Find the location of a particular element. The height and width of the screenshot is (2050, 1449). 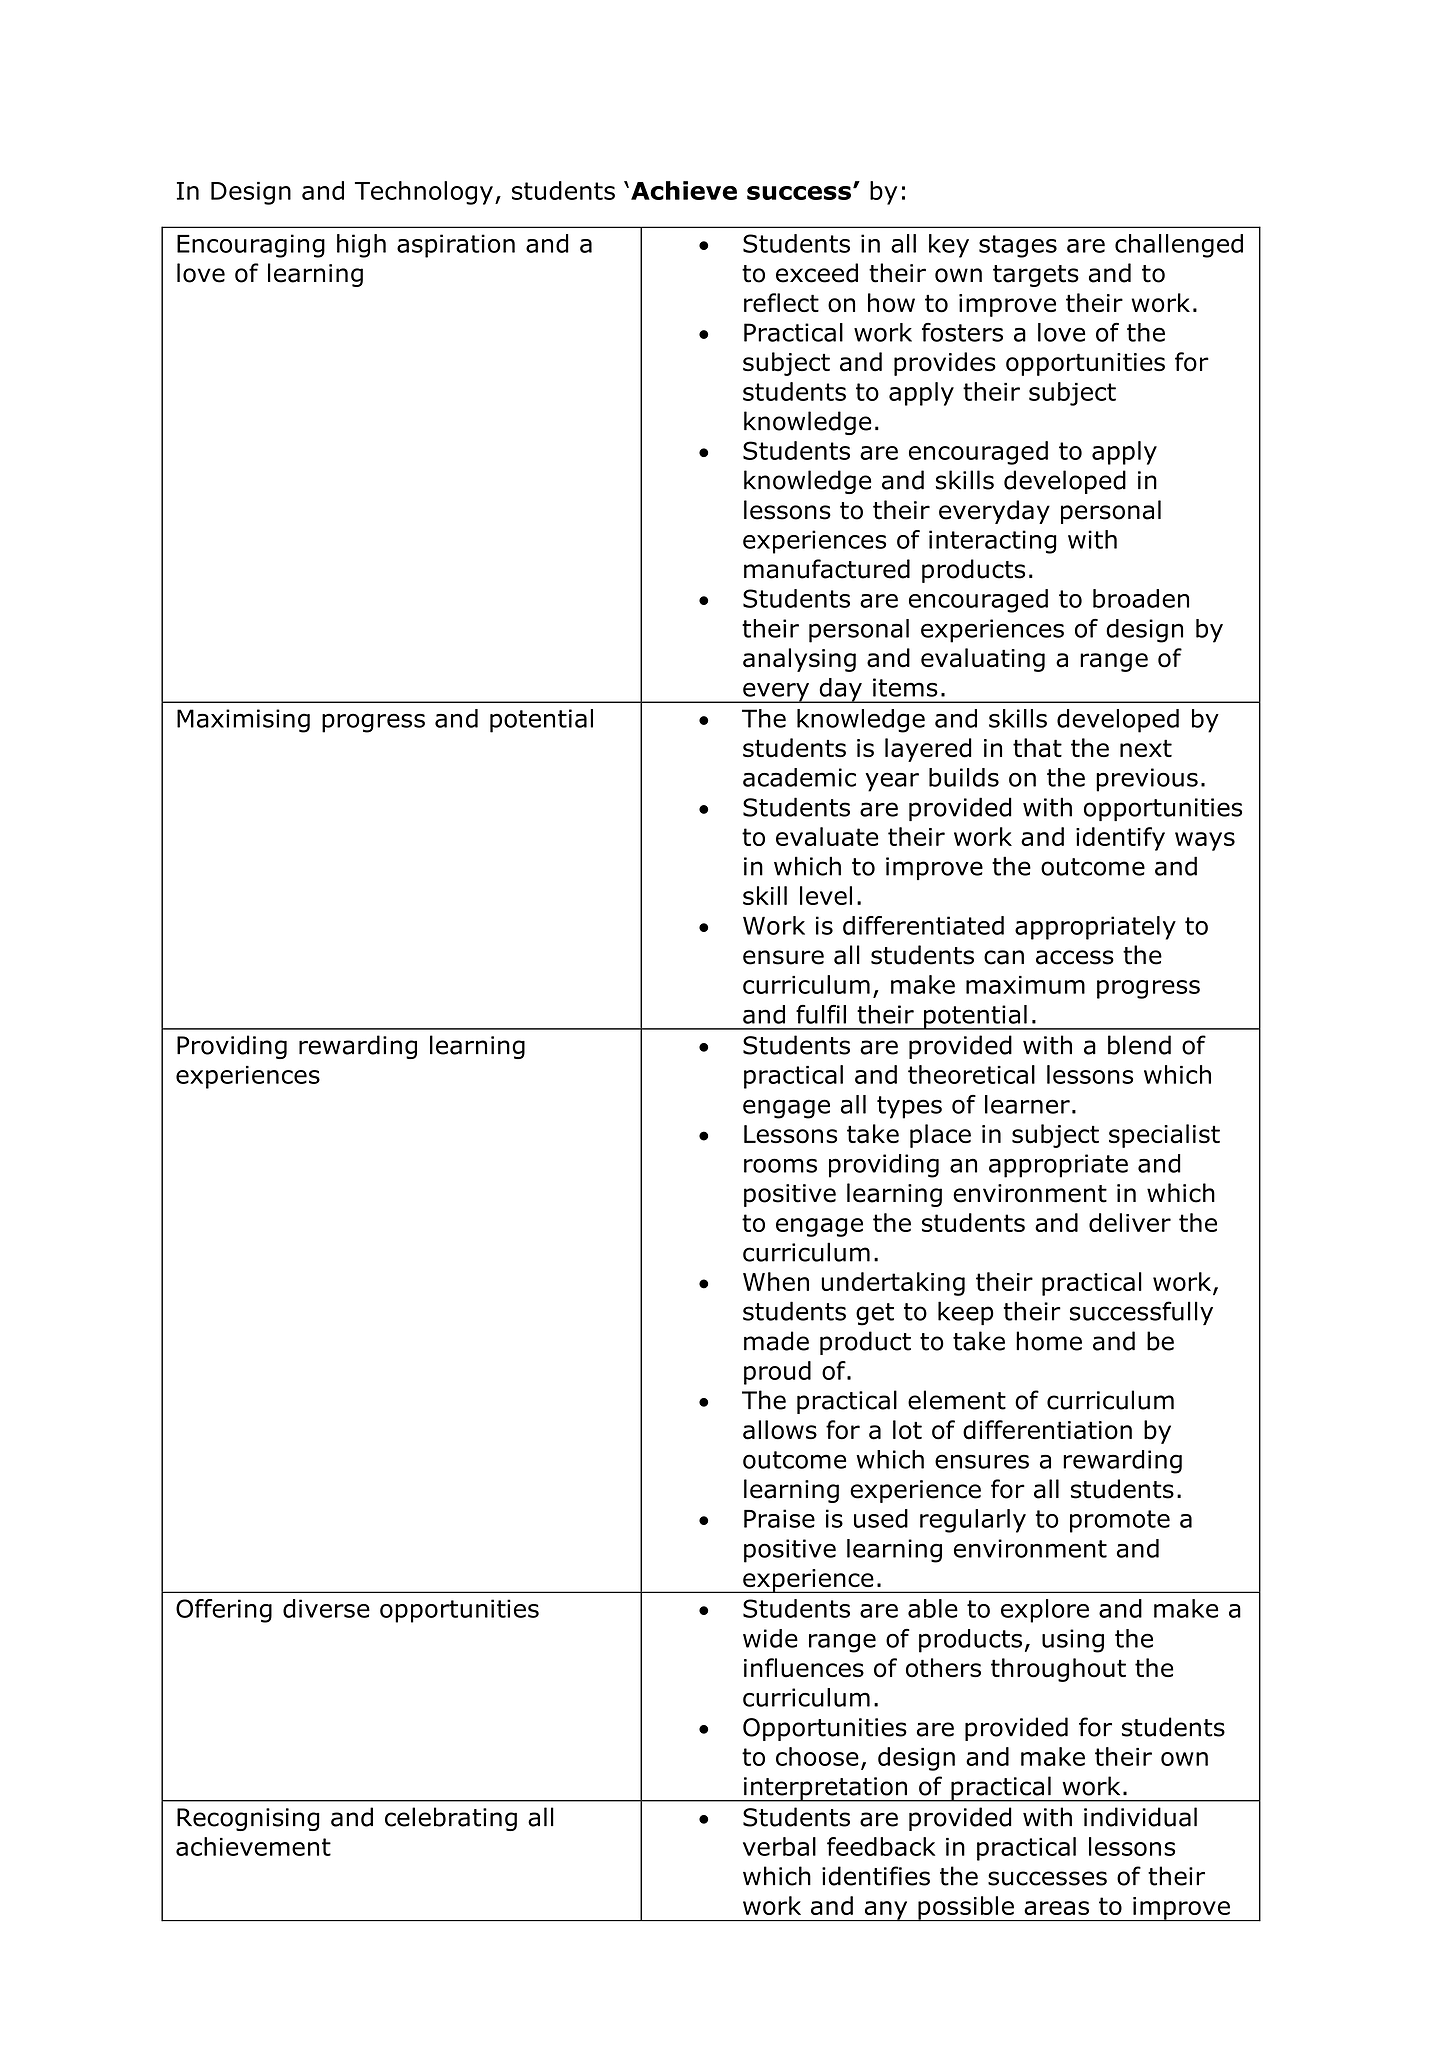

allows is located at coordinates (780, 1430).
